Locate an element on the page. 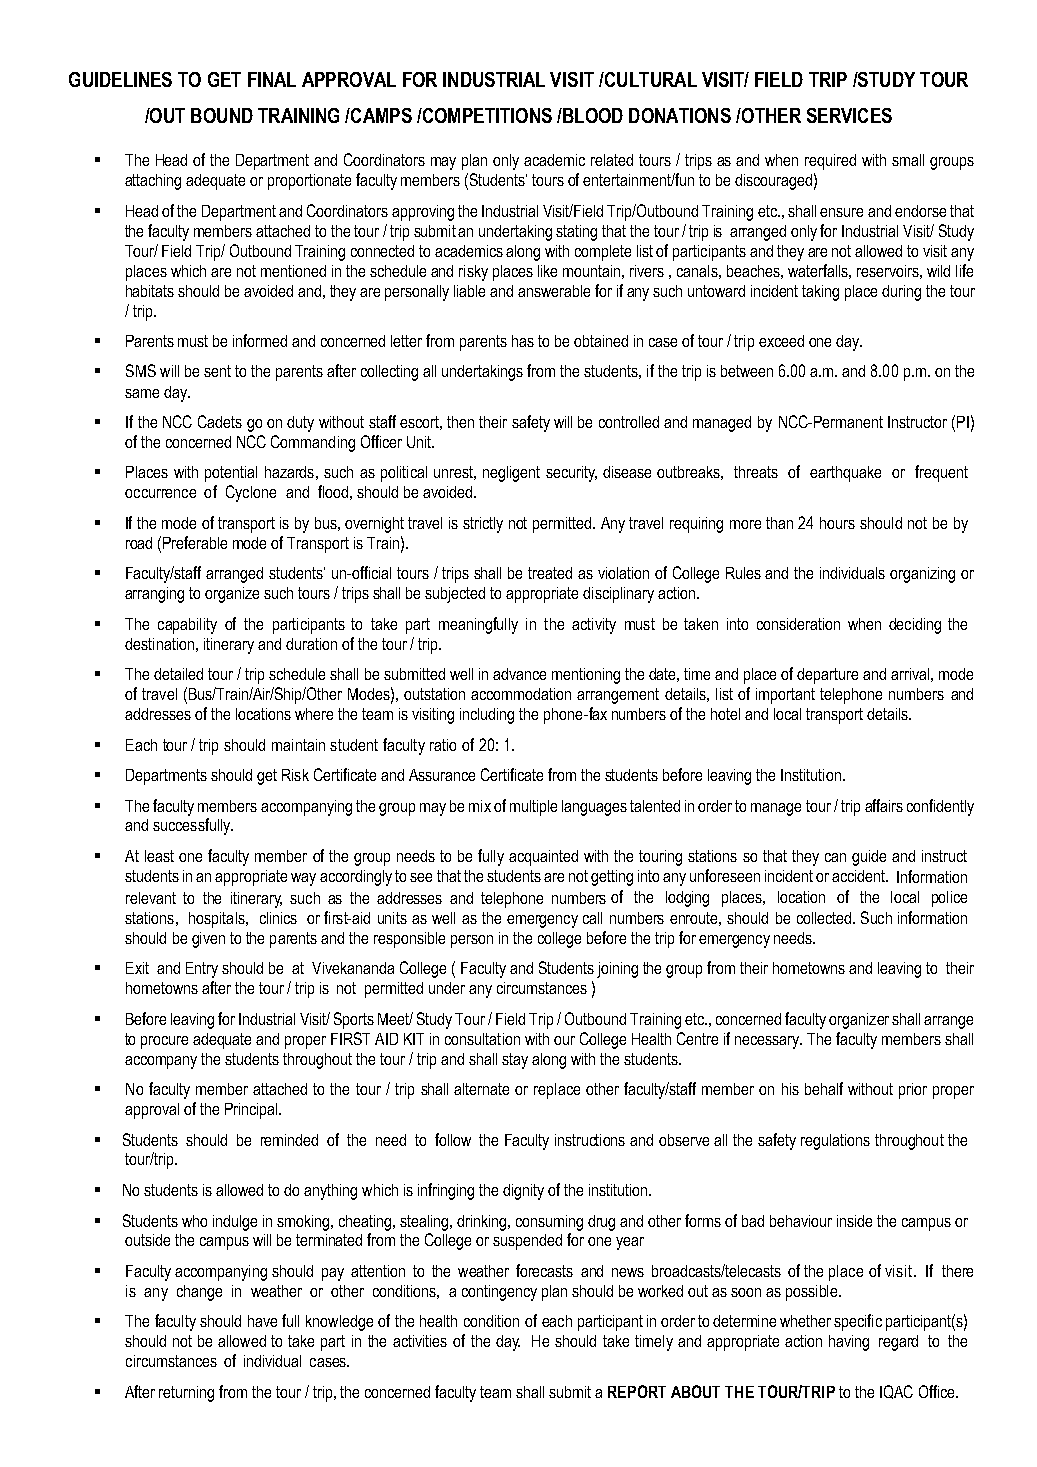  SERVICES is located at coordinates (849, 115).
